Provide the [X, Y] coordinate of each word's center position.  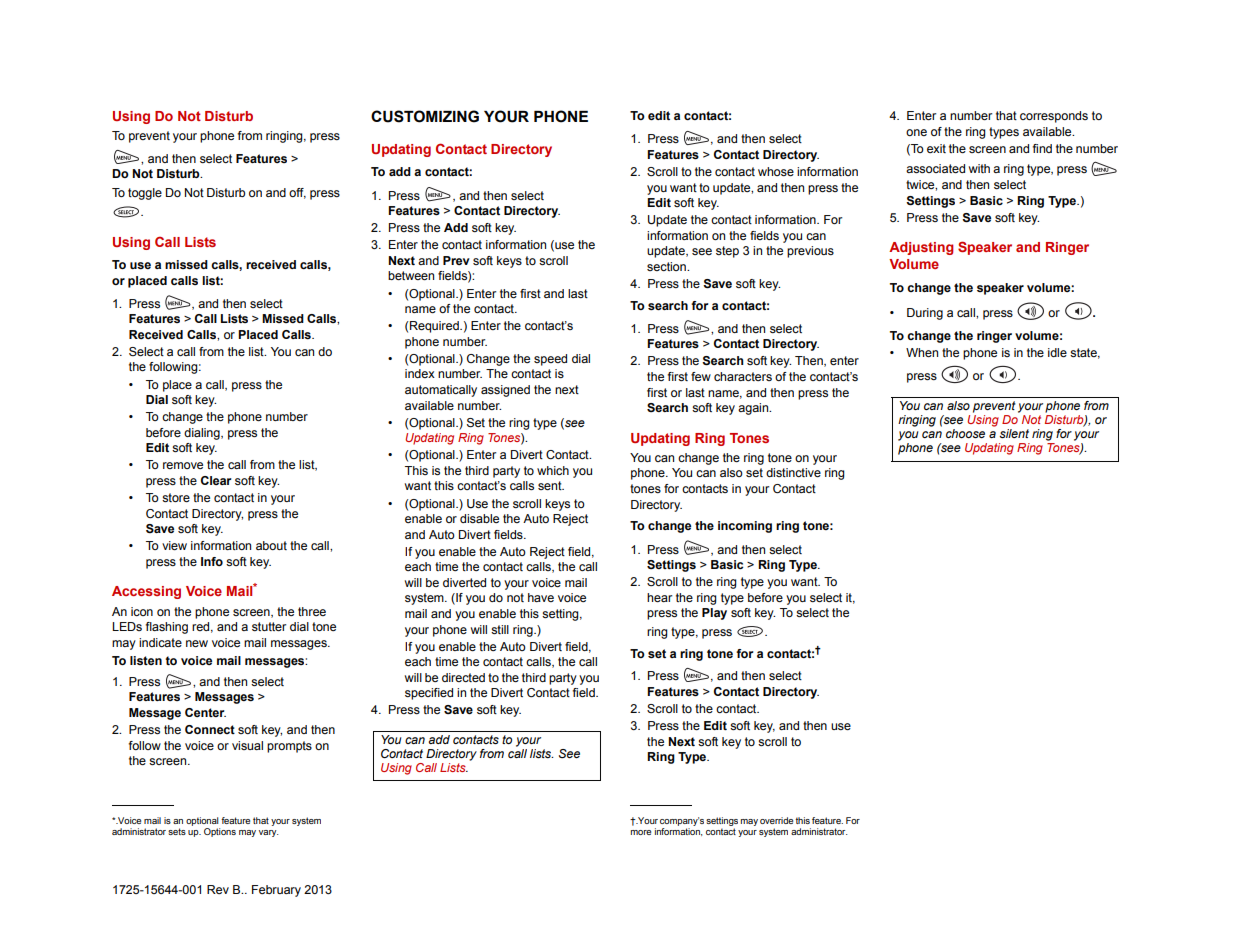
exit [936, 148]
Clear [216, 480]
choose [965, 433]
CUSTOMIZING [425, 116]
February [276, 891]
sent [551, 485]
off [297, 193]
